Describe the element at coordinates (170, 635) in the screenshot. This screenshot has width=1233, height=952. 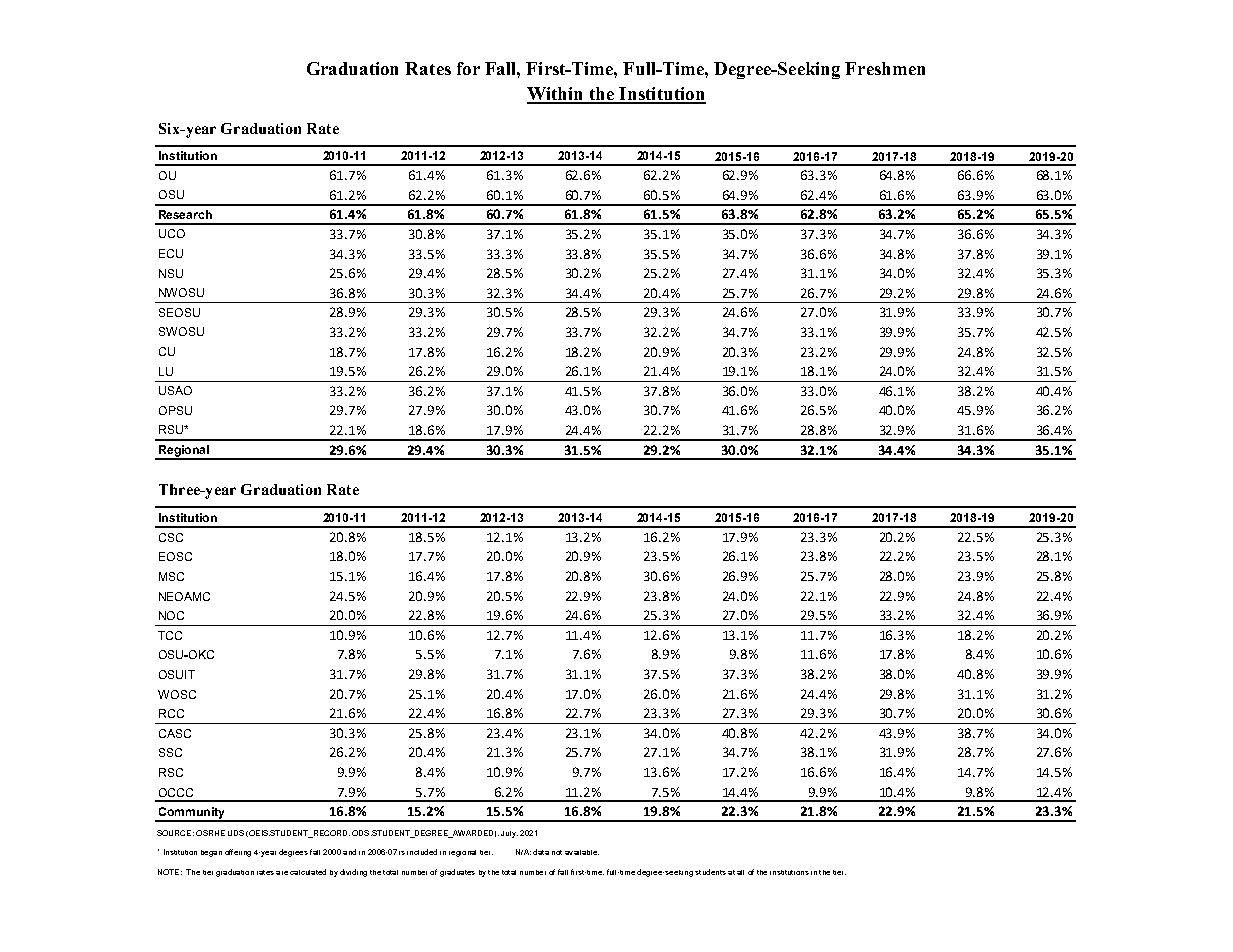
I see `TCC` at that location.
